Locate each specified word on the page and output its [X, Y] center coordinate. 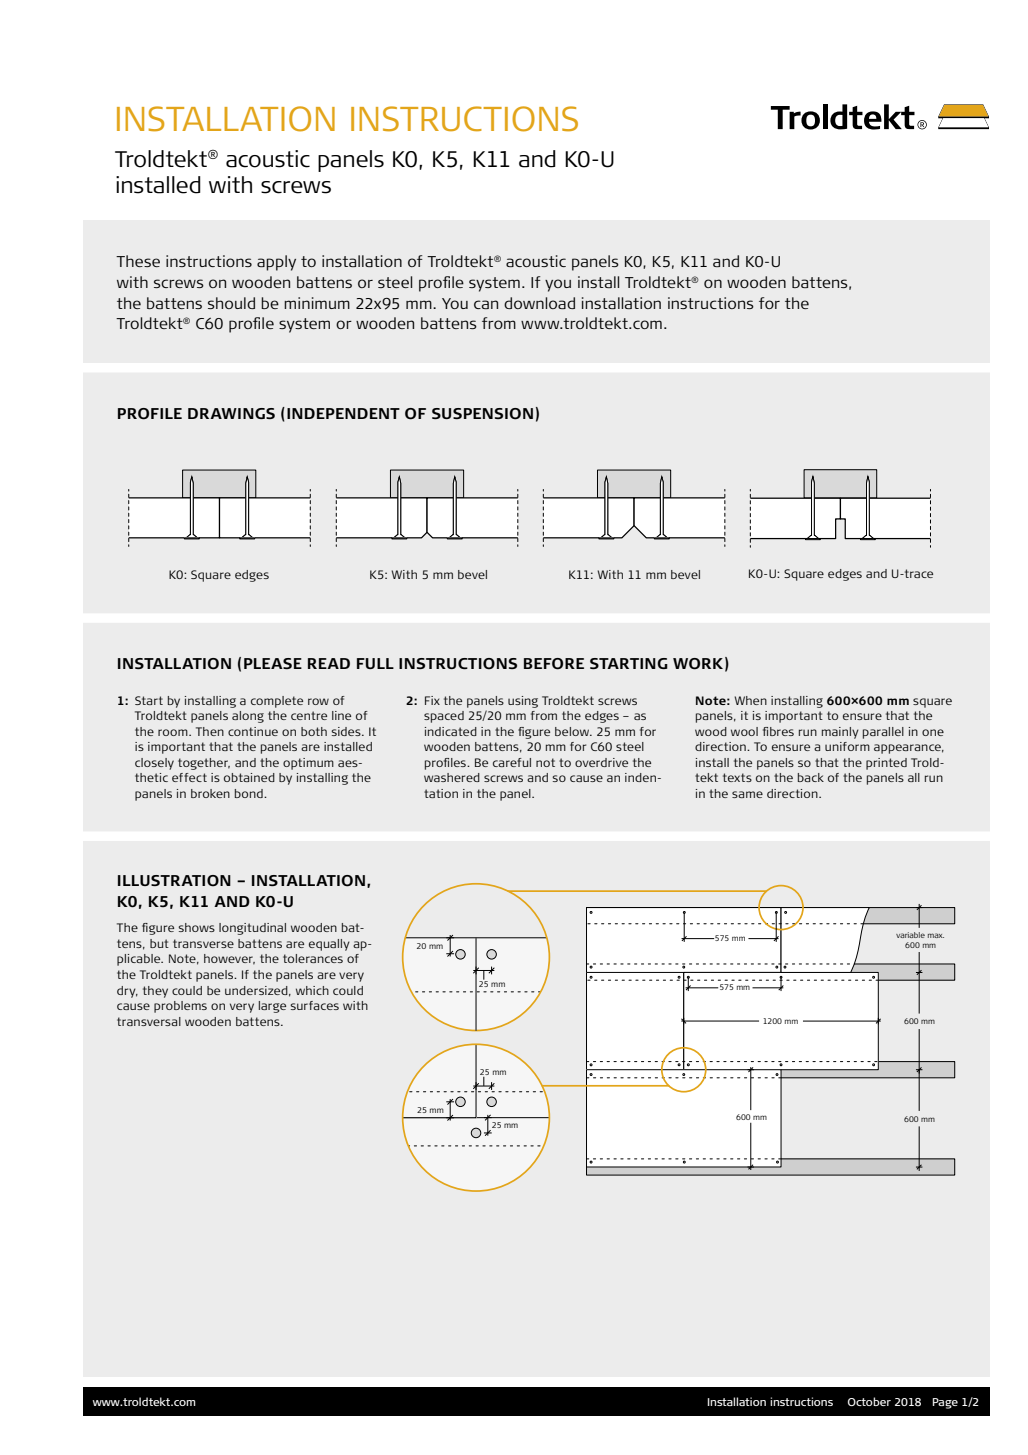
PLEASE [273, 663]
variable [910, 935]
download [539, 303]
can [486, 304]
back [811, 777]
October [869, 1401]
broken [210, 793]
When [750, 700]
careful [512, 762]
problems [180, 1007]
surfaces [314, 1005]
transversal [149, 1021]
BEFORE [554, 664]
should [231, 303]
